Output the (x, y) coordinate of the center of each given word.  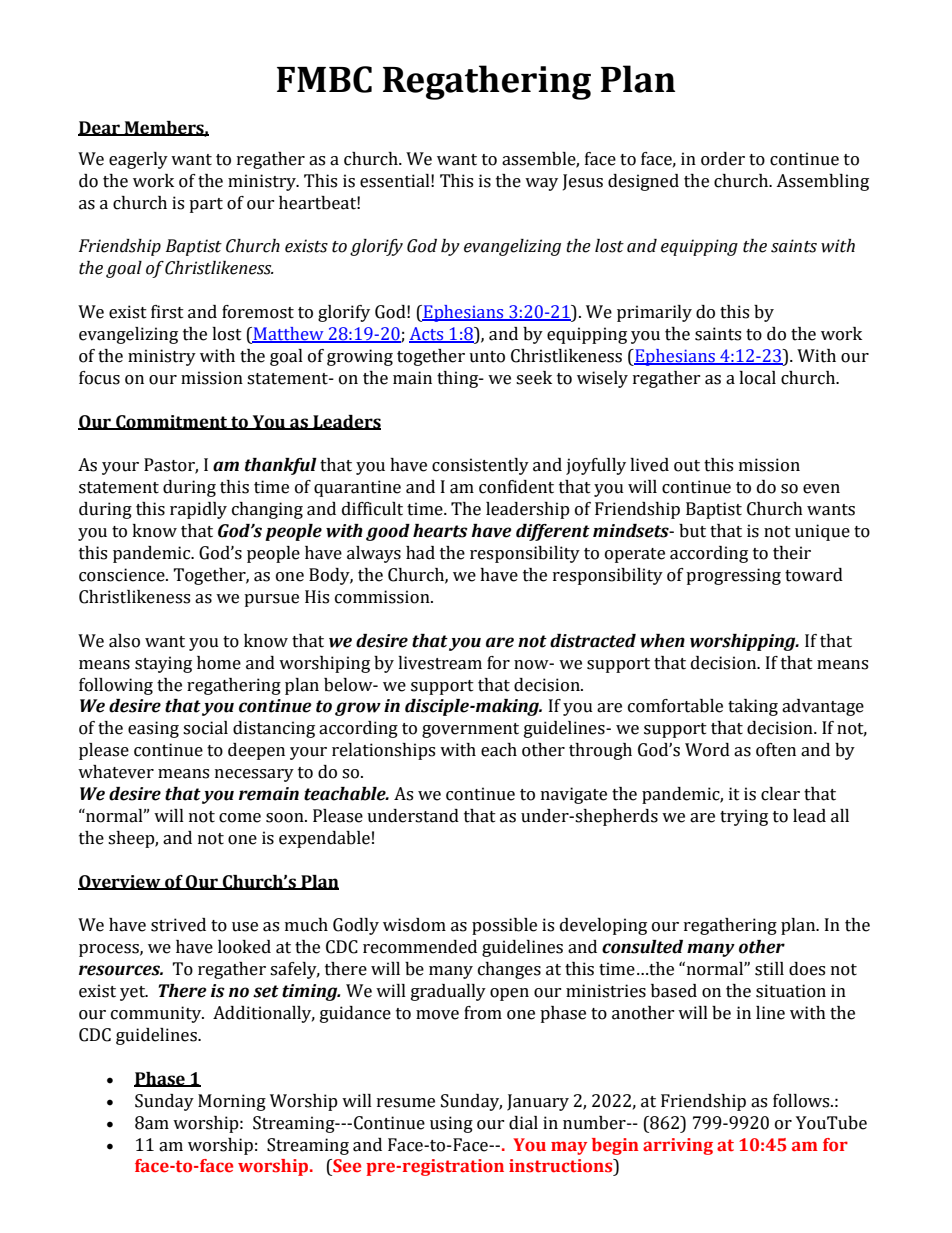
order (723, 159)
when (662, 641)
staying (163, 664)
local (757, 378)
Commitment (172, 422)
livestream (440, 663)
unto (487, 357)
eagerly (138, 160)
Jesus (583, 182)
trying (744, 817)
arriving (678, 1146)
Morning (232, 1102)
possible (504, 926)
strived (178, 925)
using (451, 1124)
